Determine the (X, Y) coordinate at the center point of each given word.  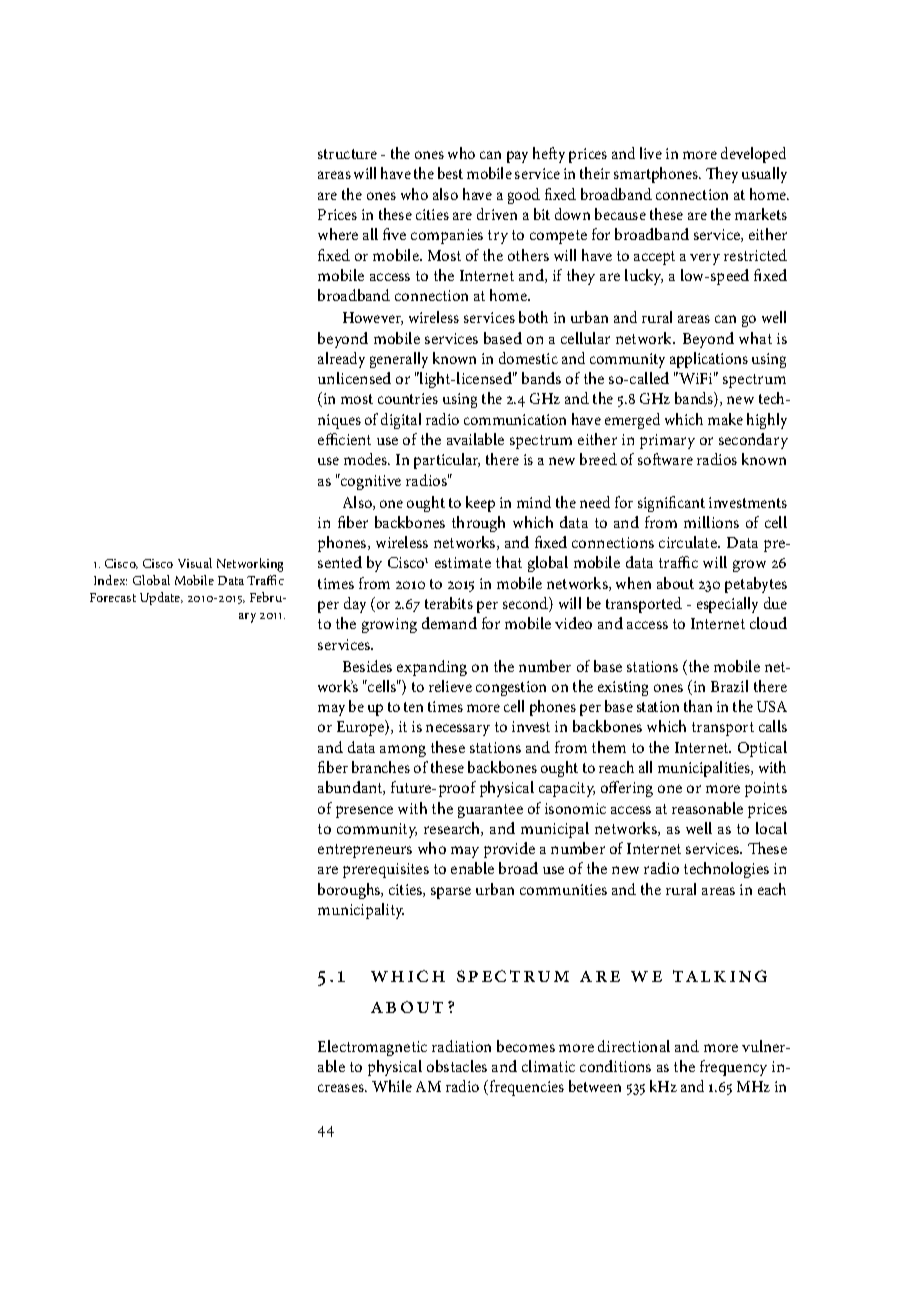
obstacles (457, 1066)
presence (364, 812)
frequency (733, 1068)
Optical (762, 749)
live (651, 153)
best (450, 173)
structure (347, 154)
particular (447, 461)
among (403, 751)
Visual (195, 563)
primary (667, 441)
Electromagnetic (372, 1048)
